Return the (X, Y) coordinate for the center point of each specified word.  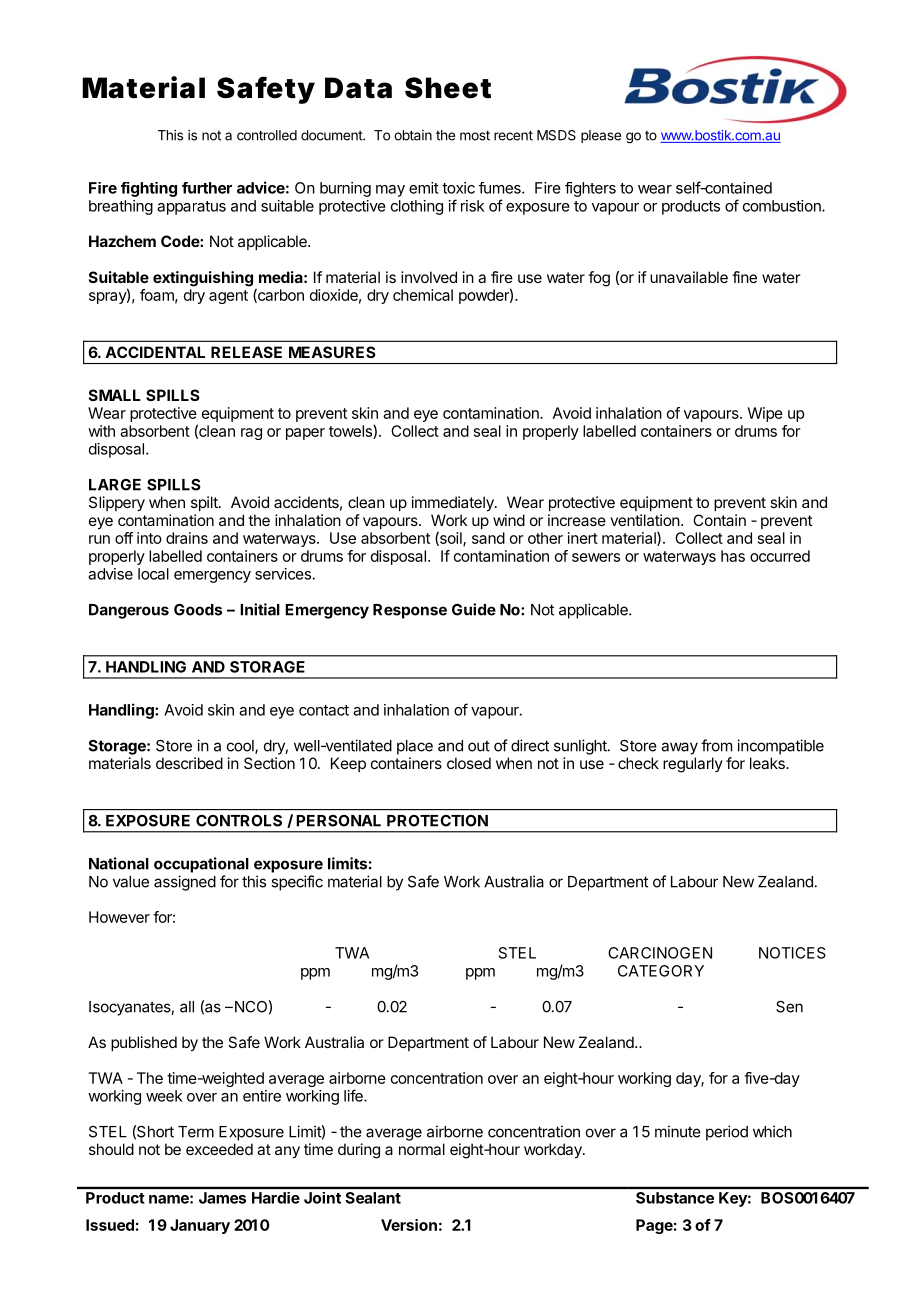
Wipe (765, 414)
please (601, 136)
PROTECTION (437, 821)
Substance (675, 1198)
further (207, 188)
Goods (198, 610)
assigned (185, 883)
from (716, 745)
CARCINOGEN (660, 953)
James (222, 1198)
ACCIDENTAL (155, 352)
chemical (423, 295)
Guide (474, 609)
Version (409, 1225)
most (475, 135)
